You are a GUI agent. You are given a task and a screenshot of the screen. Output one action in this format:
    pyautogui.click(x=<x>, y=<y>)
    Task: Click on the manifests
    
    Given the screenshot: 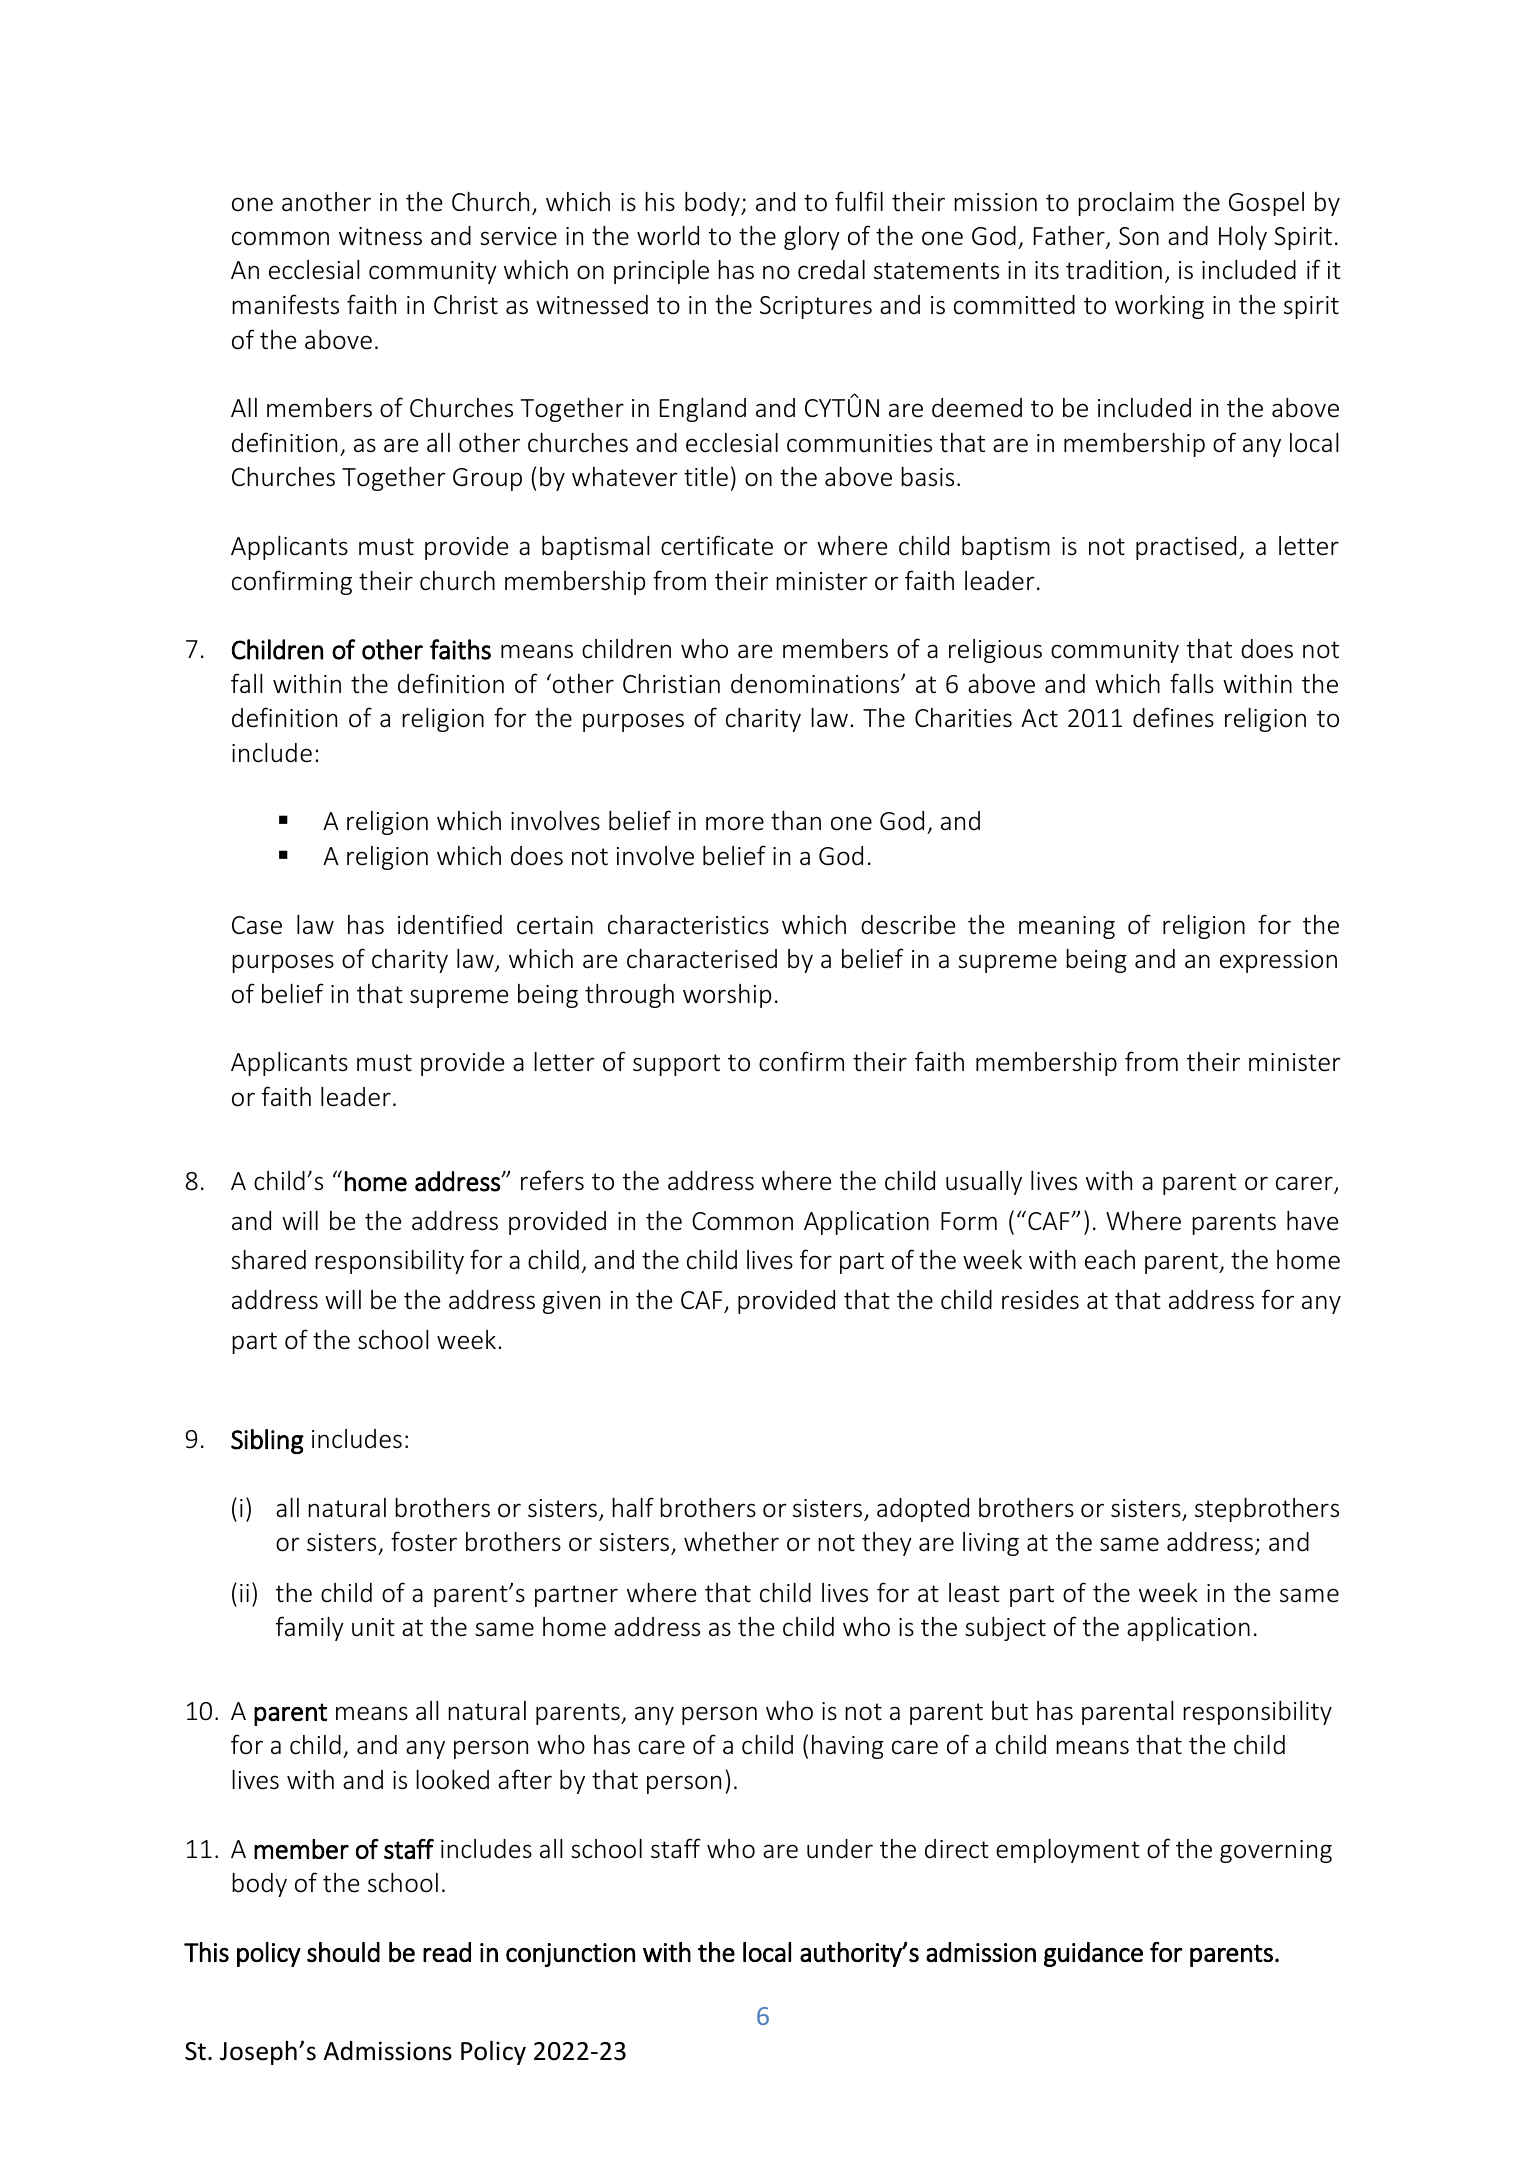 What is the action you would take?
    pyautogui.click(x=285, y=304)
